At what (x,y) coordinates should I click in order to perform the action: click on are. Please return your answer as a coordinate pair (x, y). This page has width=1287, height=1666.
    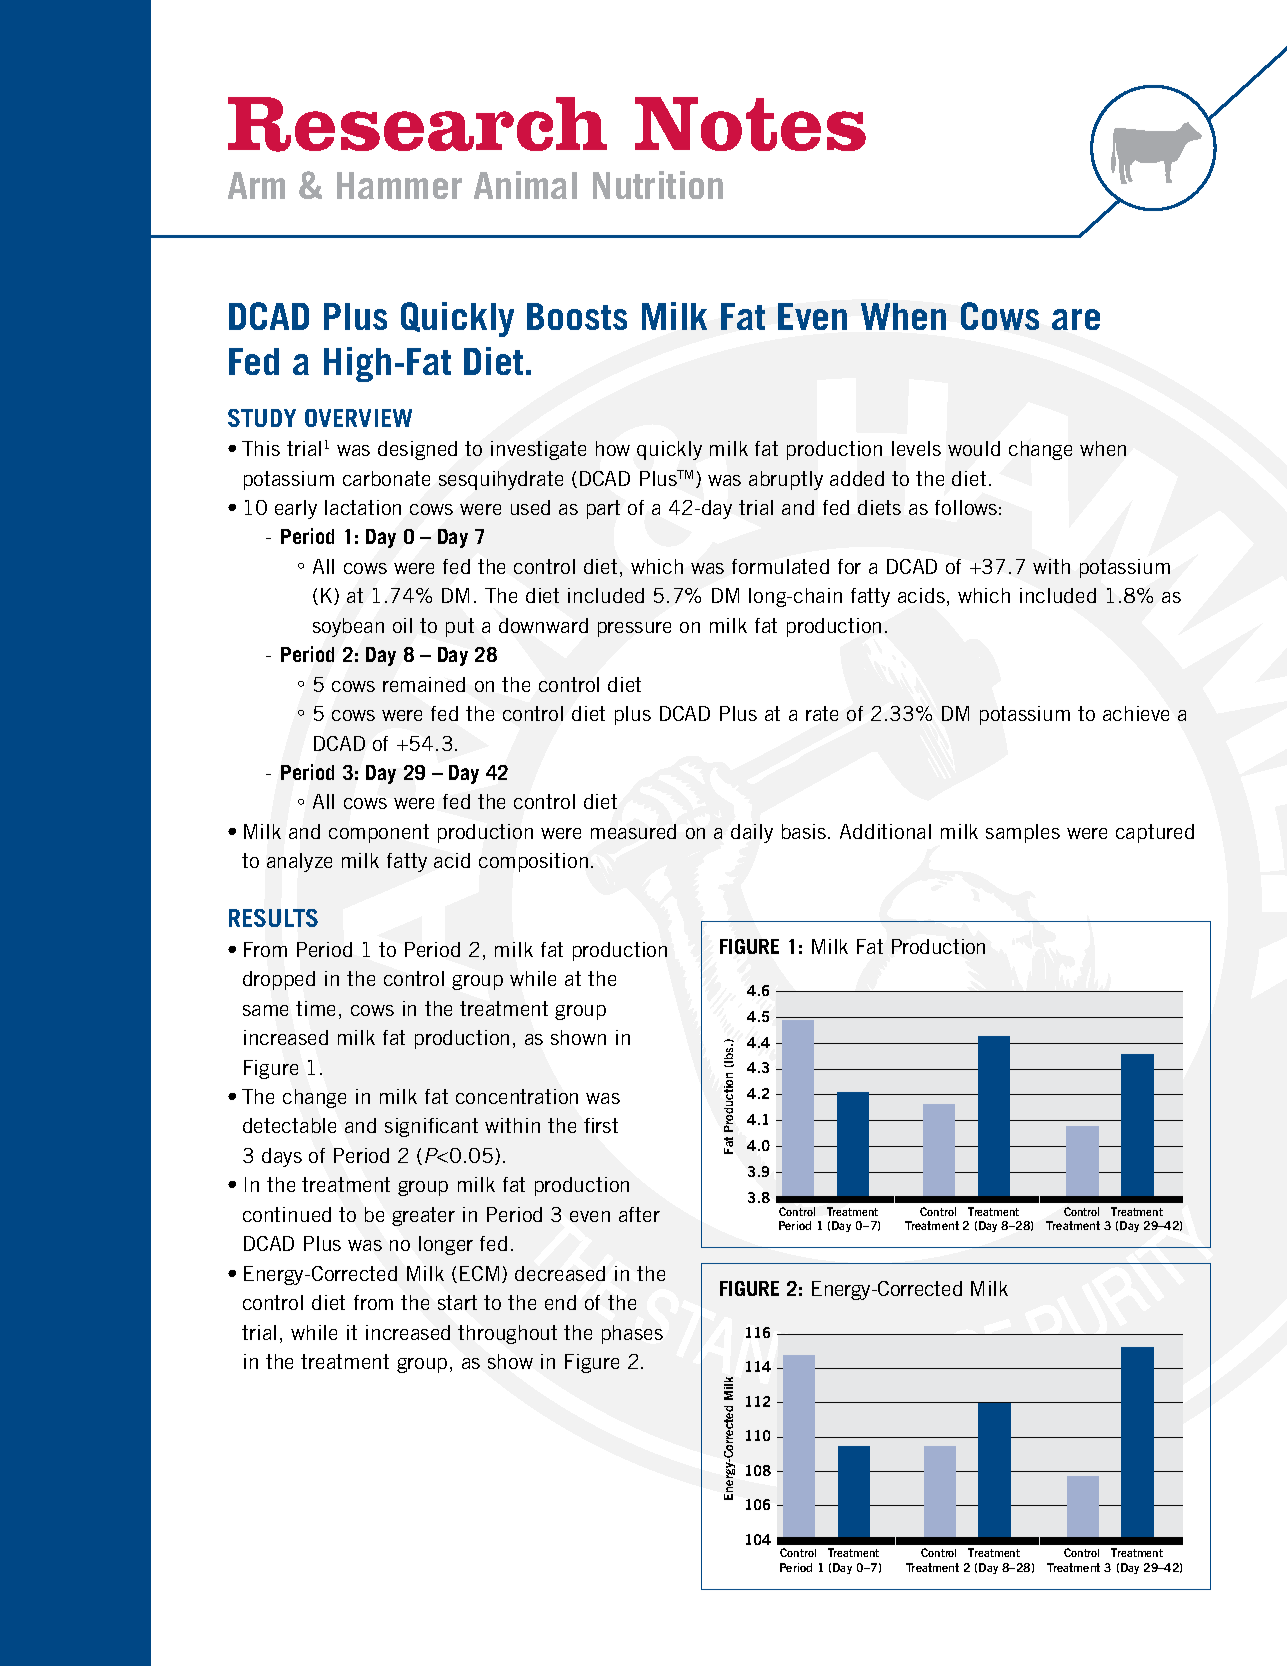
    Looking at the image, I should click on (1076, 319).
